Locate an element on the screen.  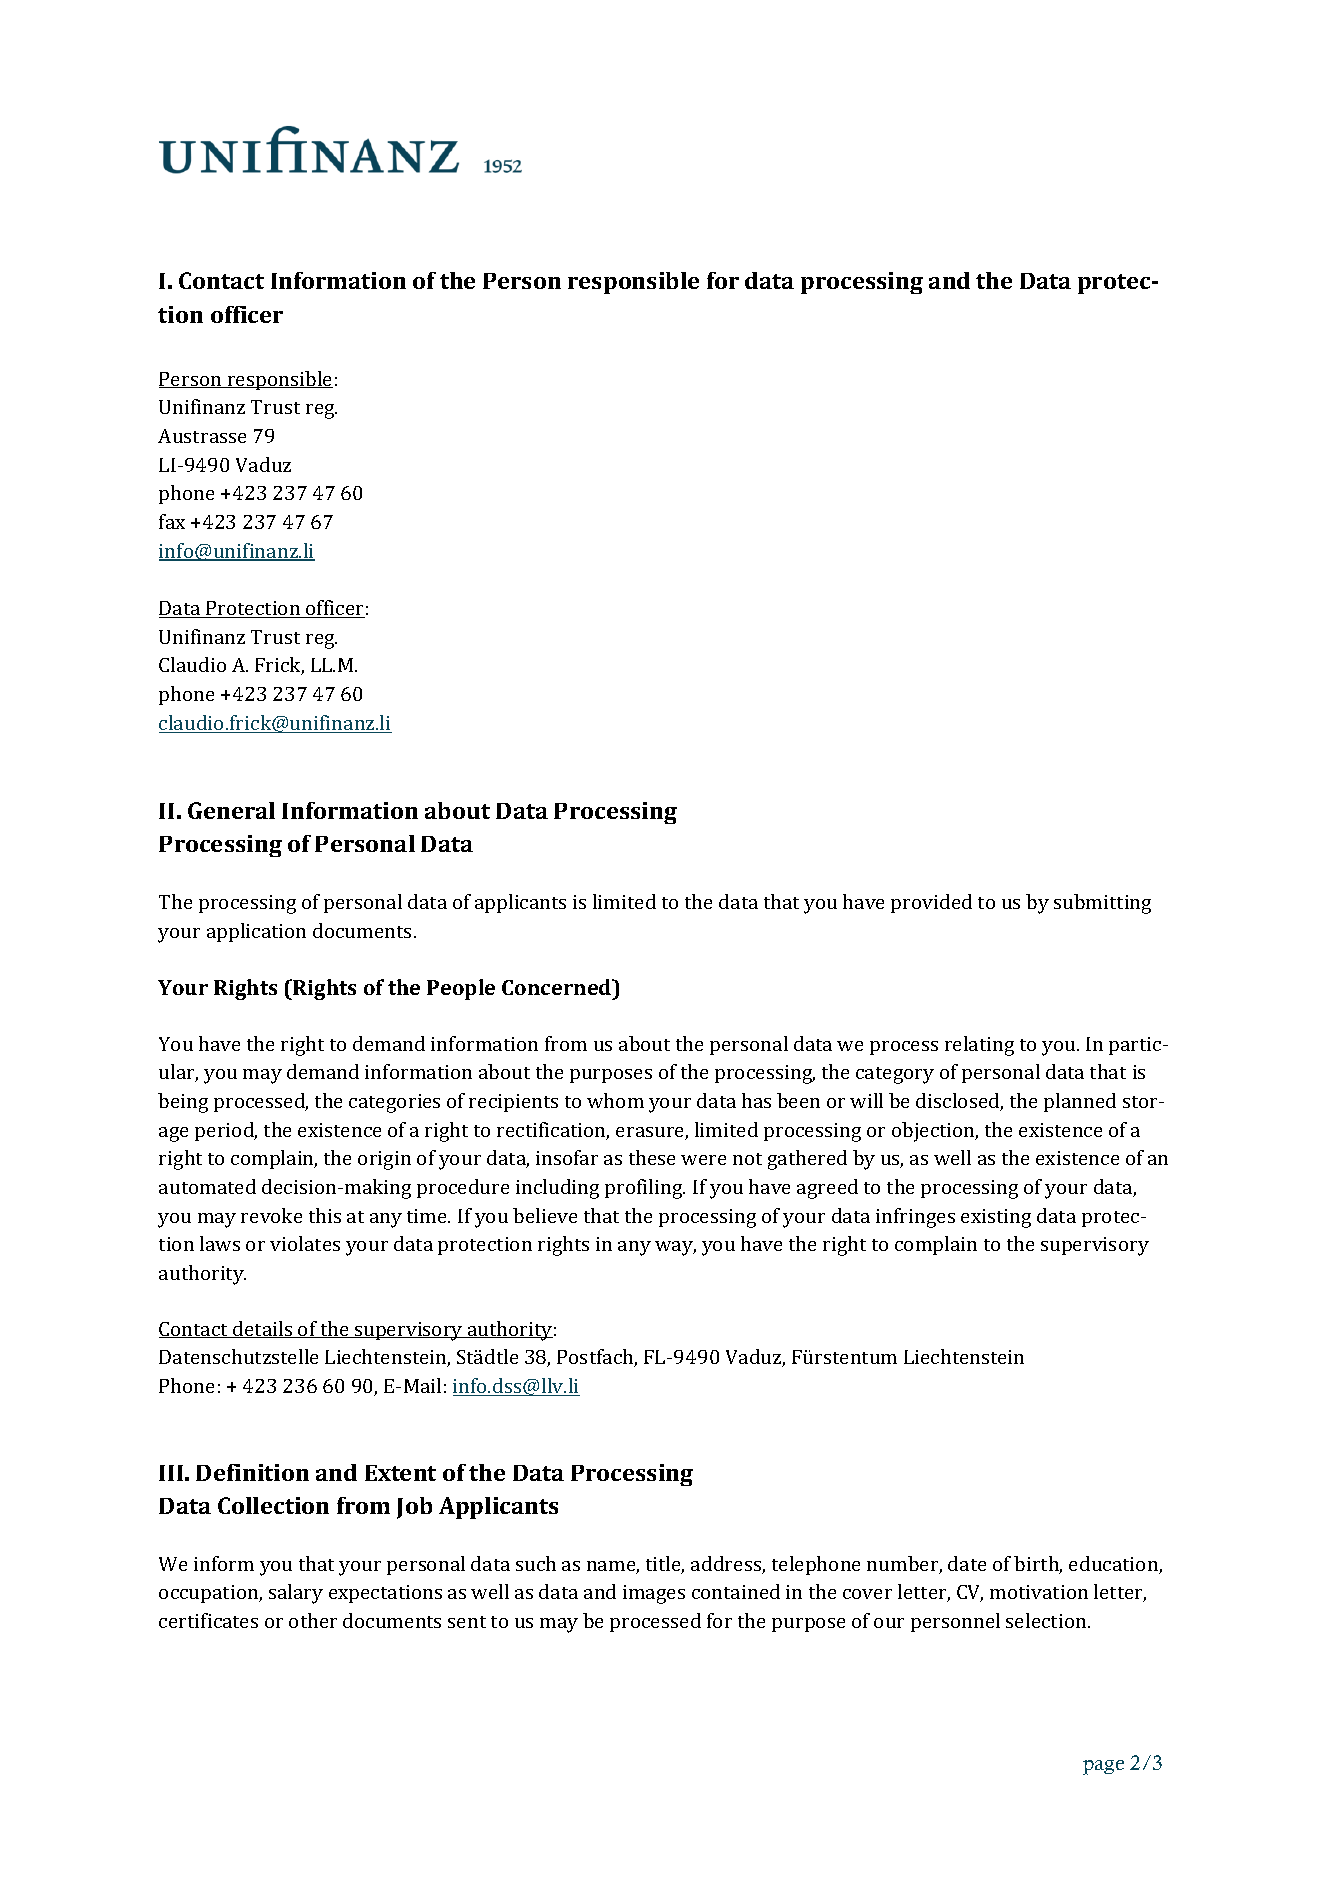
images is located at coordinates (654, 1594).
